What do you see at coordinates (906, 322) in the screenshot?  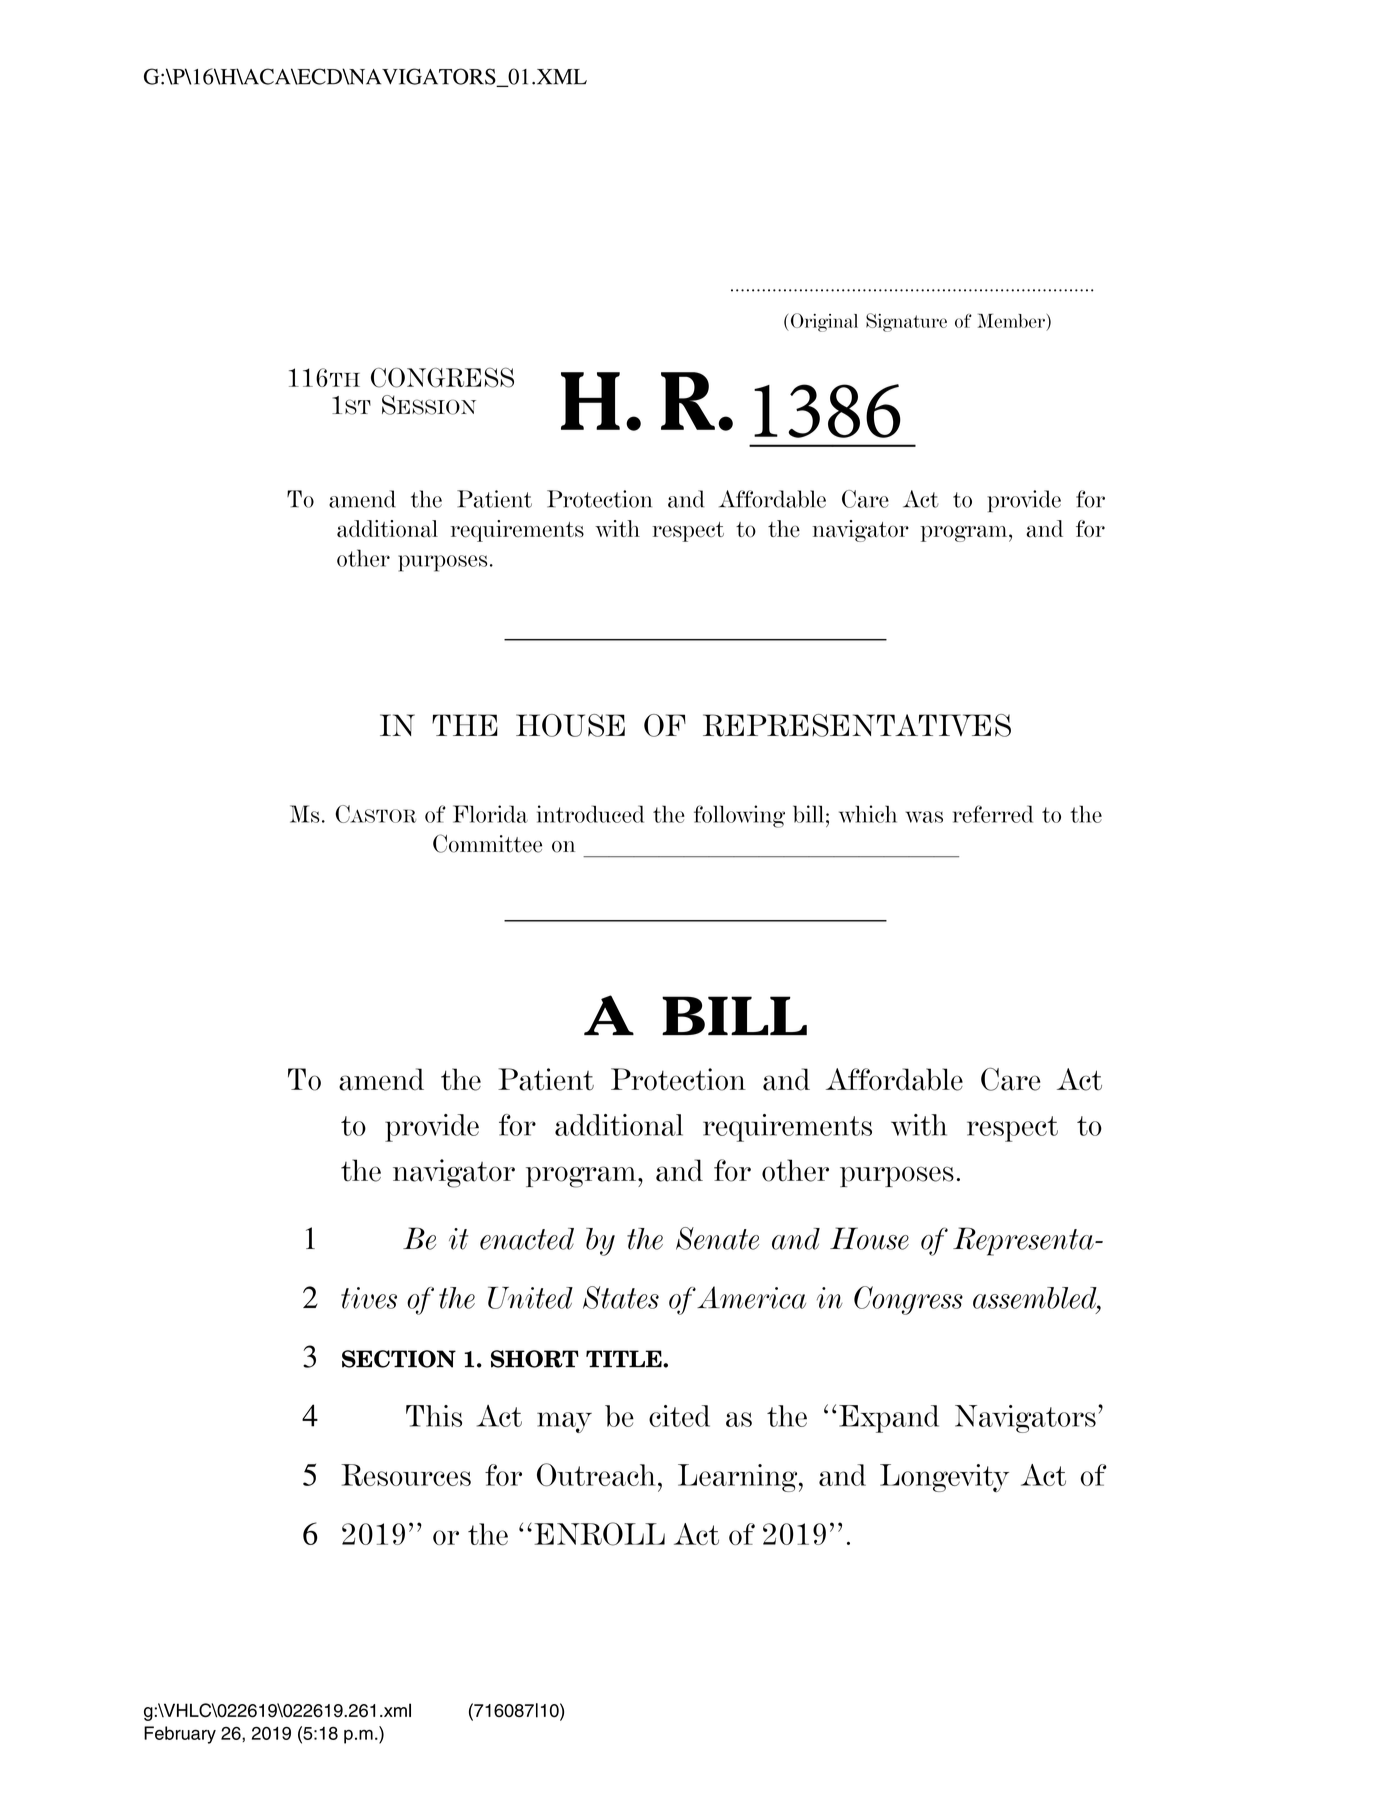 I see `Signature` at bounding box center [906, 322].
